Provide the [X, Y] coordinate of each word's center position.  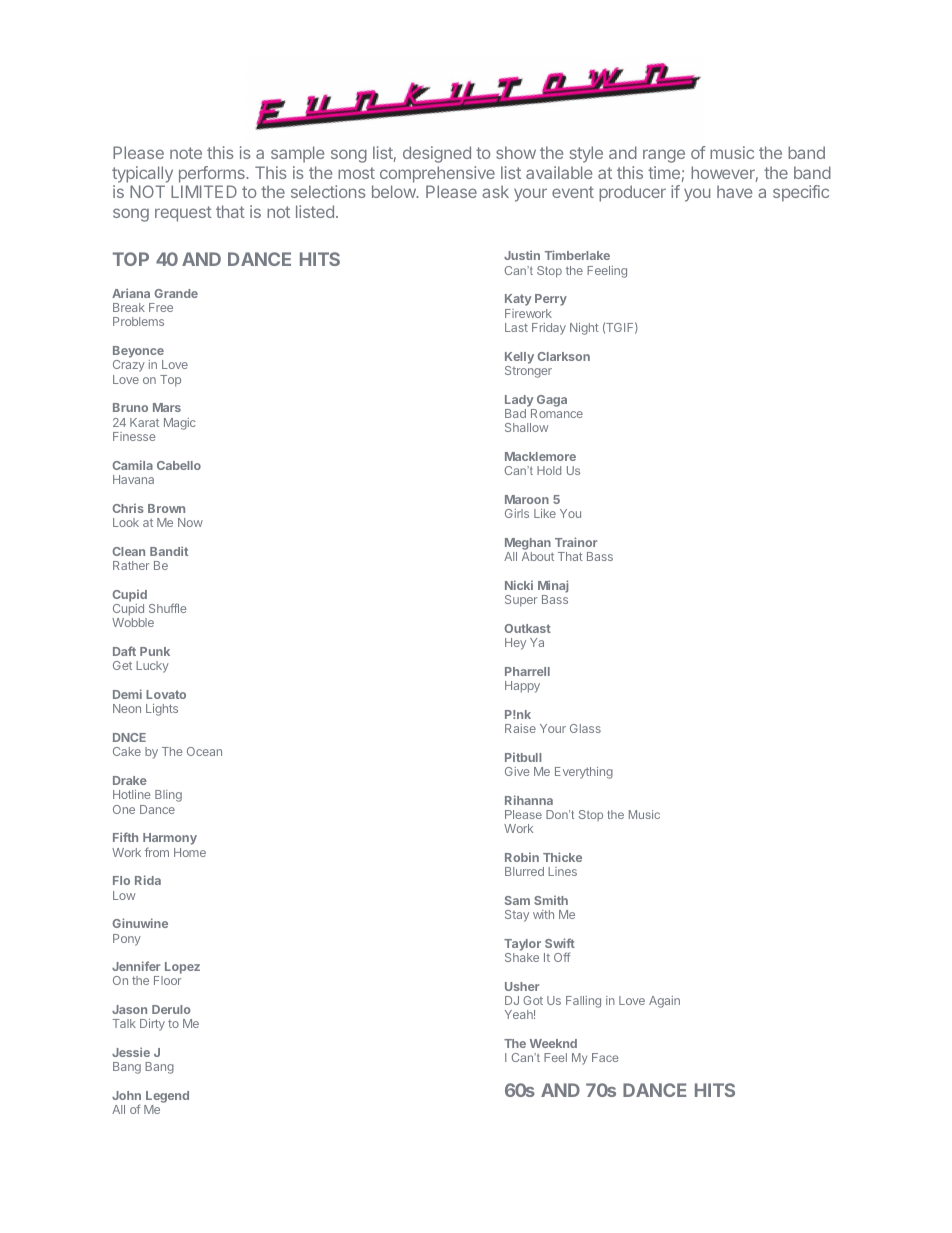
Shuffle [168, 608]
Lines [562, 871]
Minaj [553, 586]
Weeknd [553, 1043]
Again [664, 1002]
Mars [167, 407]
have [734, 191]
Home [190, 852]
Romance [557, 413]
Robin [522, 857]
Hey [515, 644]
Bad [515, 413]
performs [213, 174]
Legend [166, 1098]
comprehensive [437, 174]
